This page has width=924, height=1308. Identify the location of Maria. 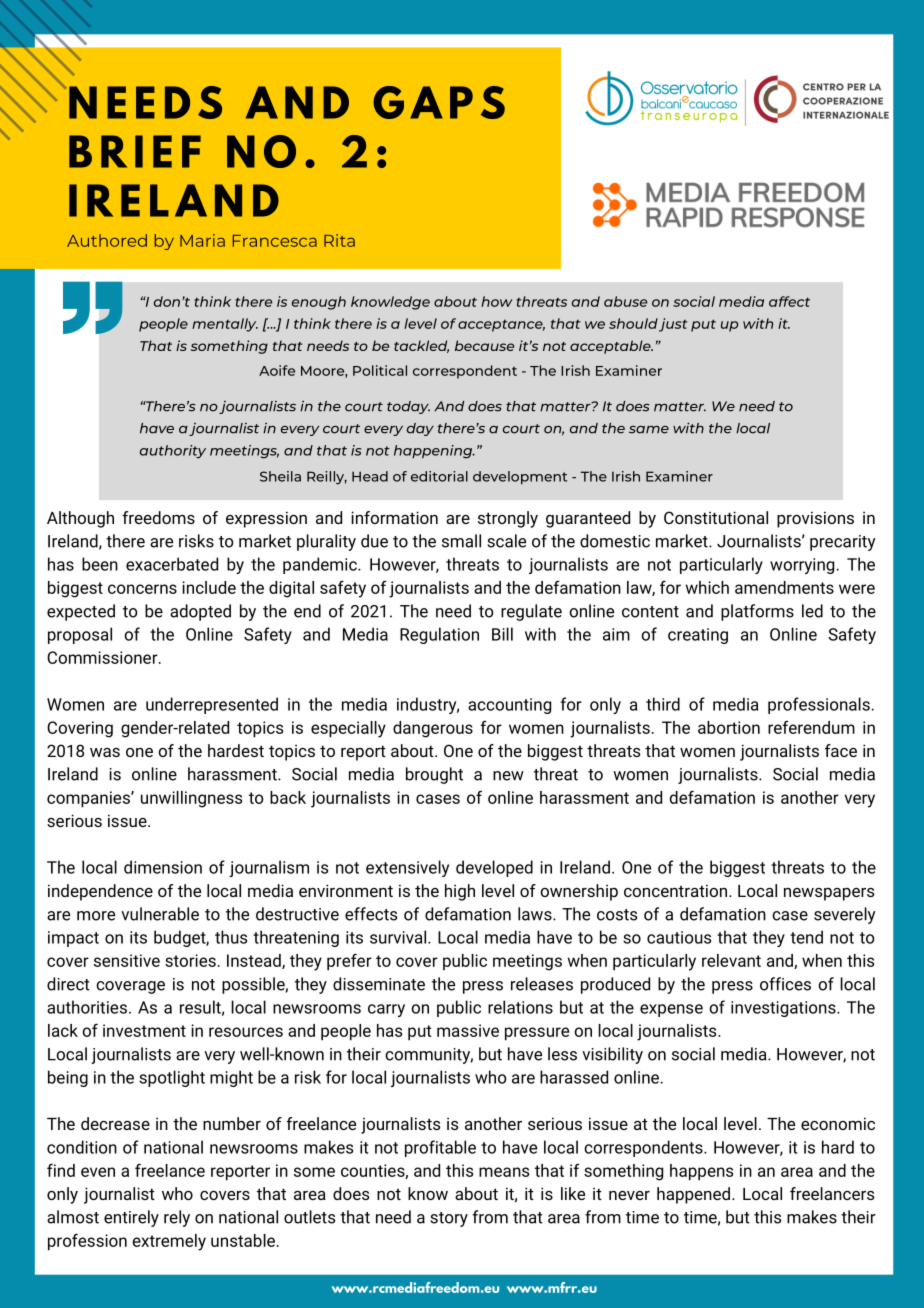
(202, 240).
